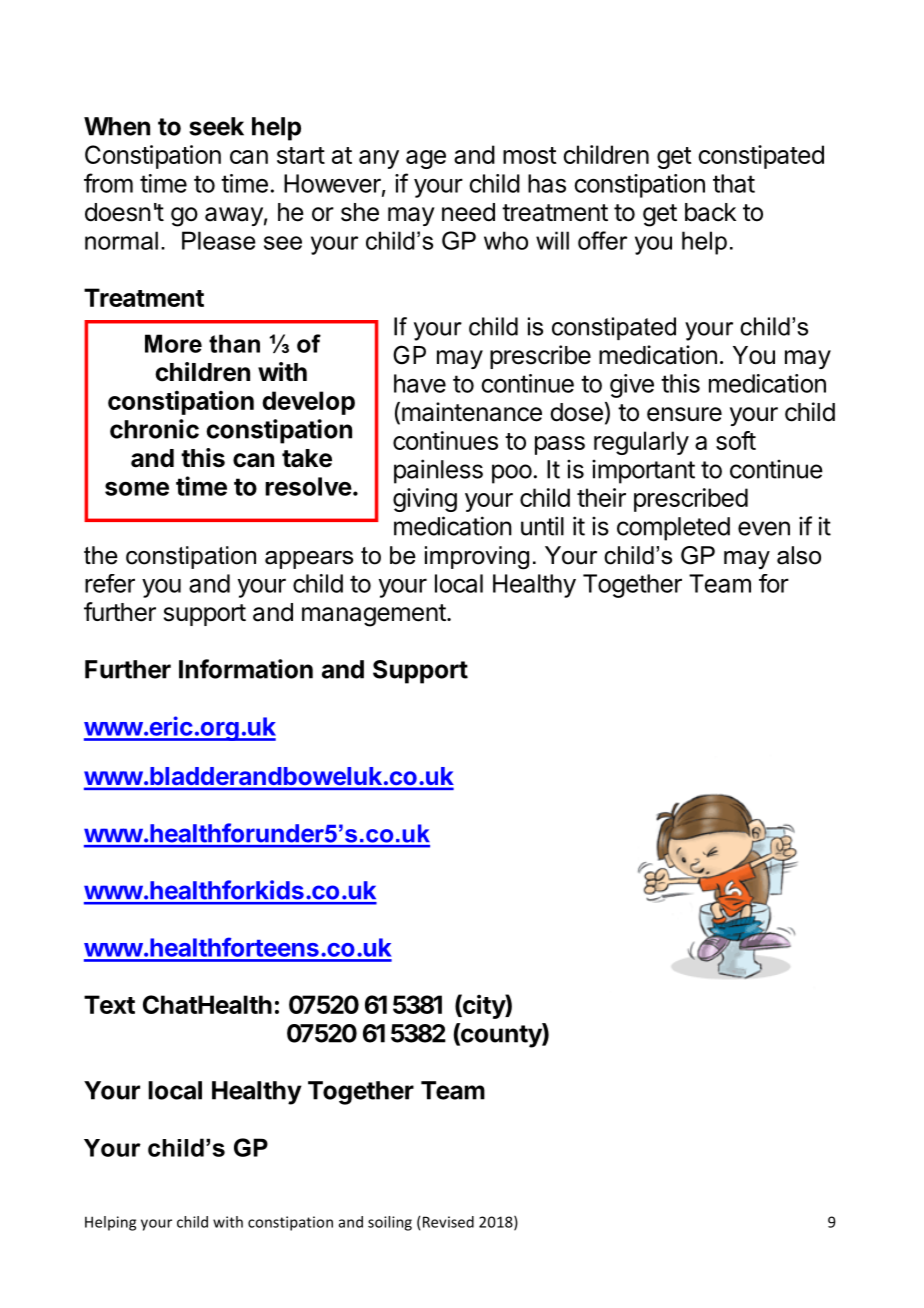 This image has width=924, height=1308. What do you see at coordinates (109, 1004) in the image?
I see `Text` at bounding box center [109, 1004].
